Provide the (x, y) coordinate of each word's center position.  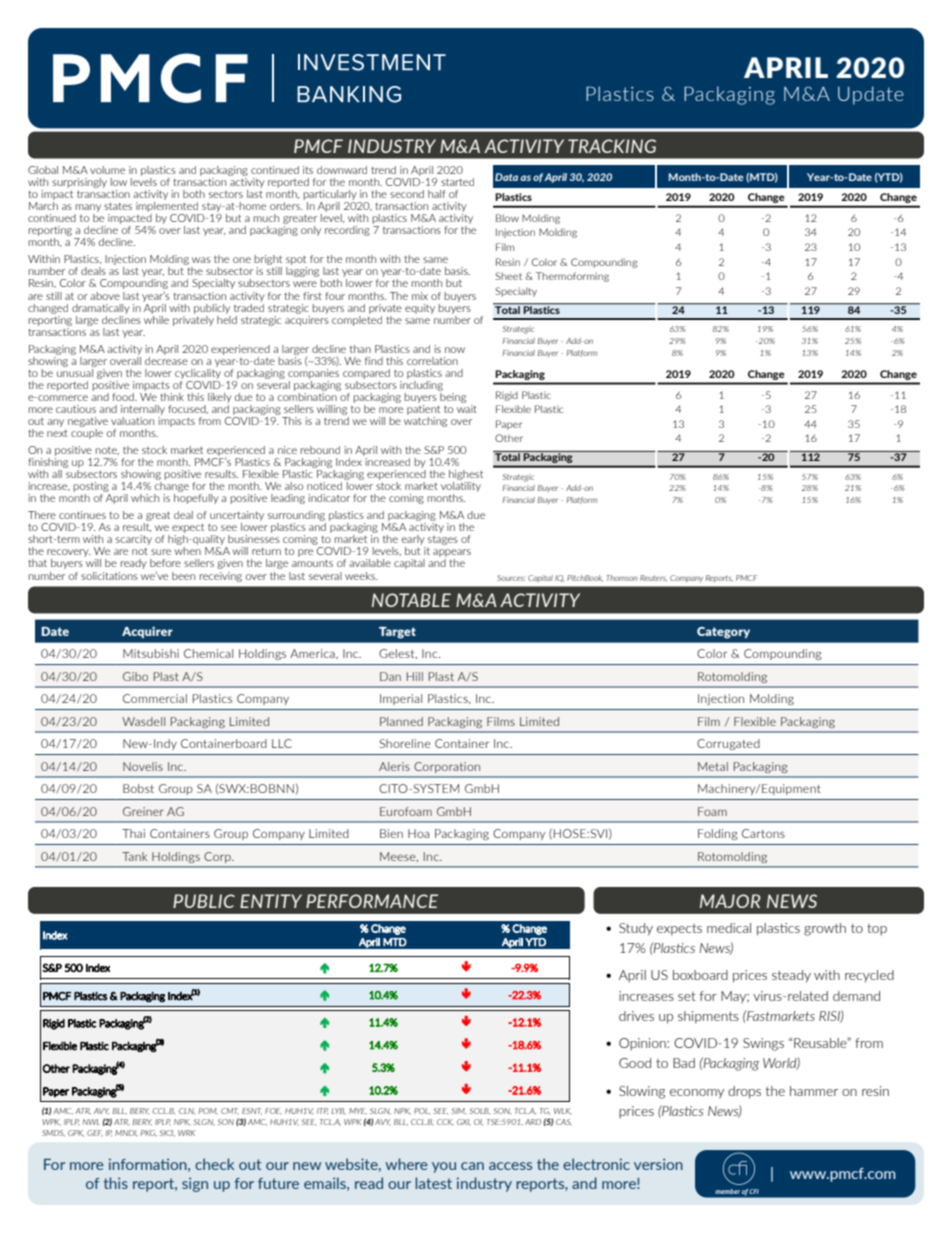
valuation (132, 421)
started (457, 182)
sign (195, 1184)
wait (467, 407)
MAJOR (730, 901)
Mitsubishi (151, 653)
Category (723, 633)
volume (107, 170)
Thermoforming (572, 277)
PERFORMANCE (372, 901)
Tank (134, 856)
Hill (415, 676)
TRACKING (612, 146)
